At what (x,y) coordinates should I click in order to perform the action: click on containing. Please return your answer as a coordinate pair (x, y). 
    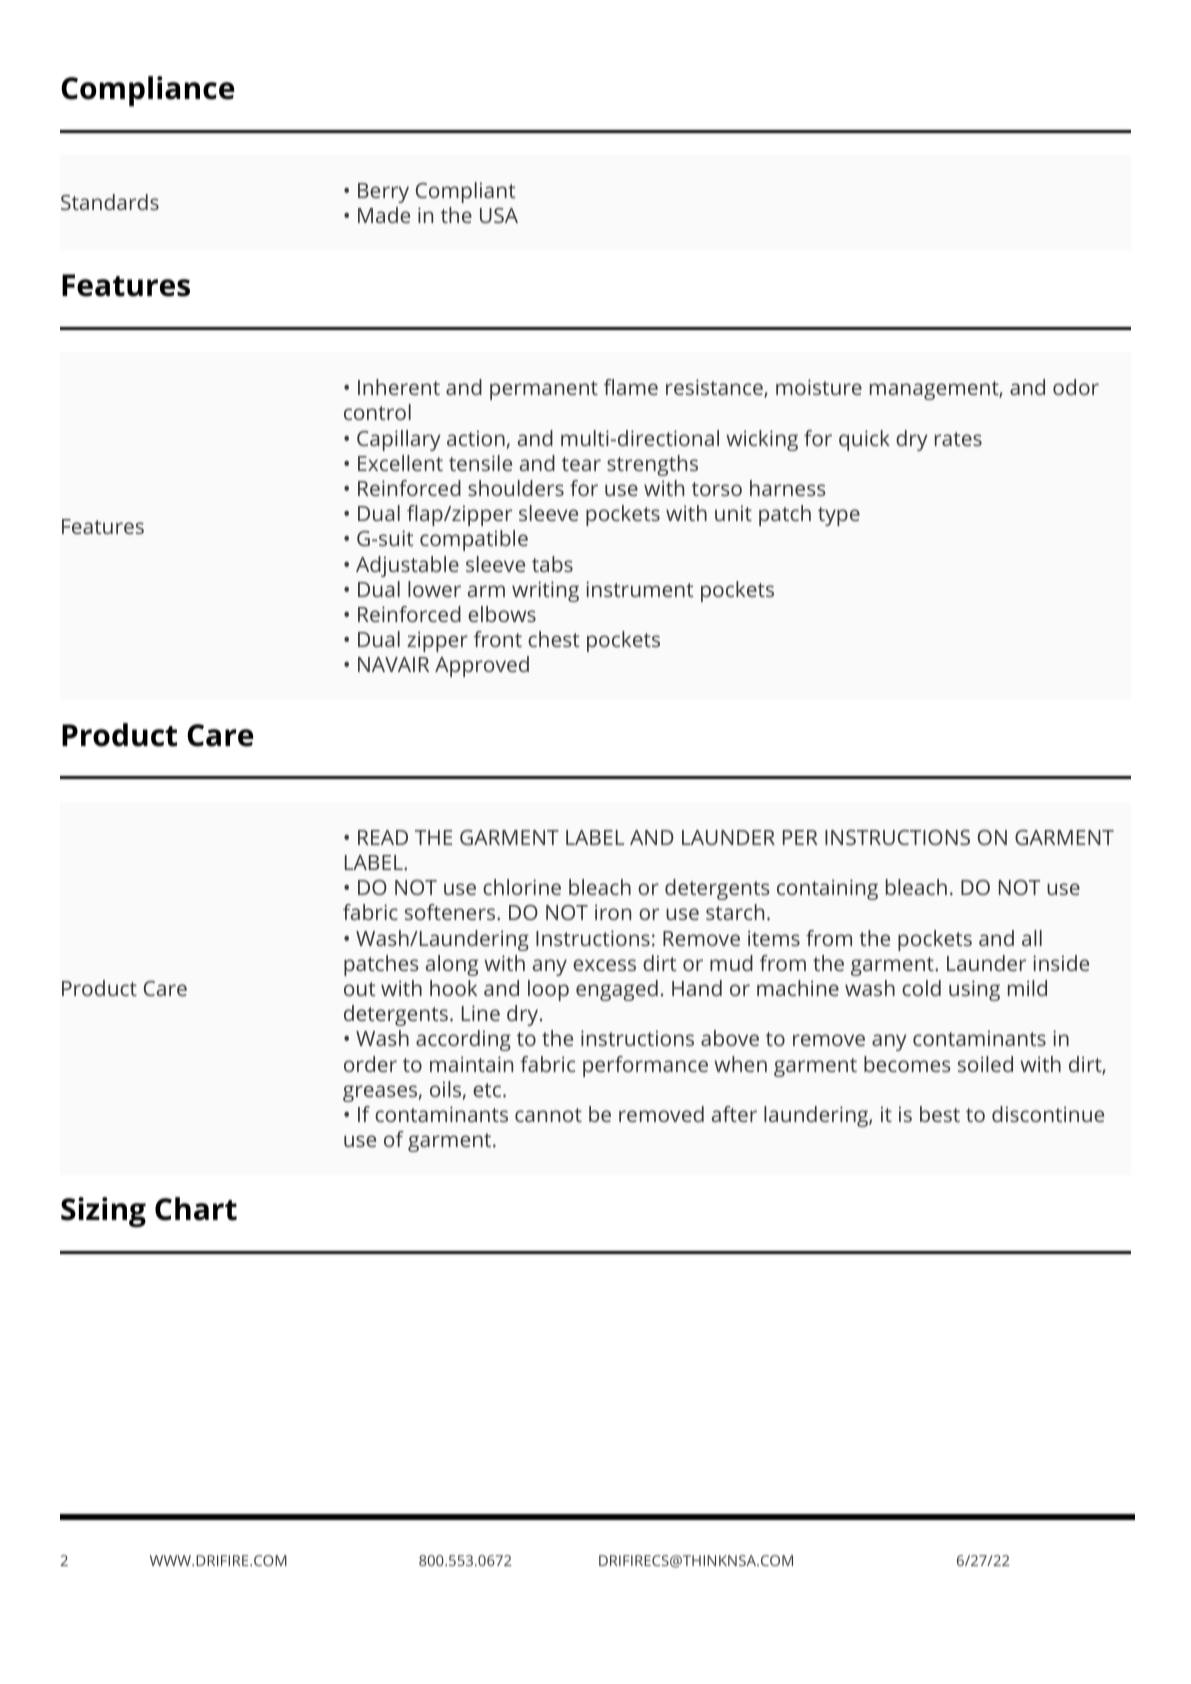
    Looking at the image, I should click on (827, 889).
